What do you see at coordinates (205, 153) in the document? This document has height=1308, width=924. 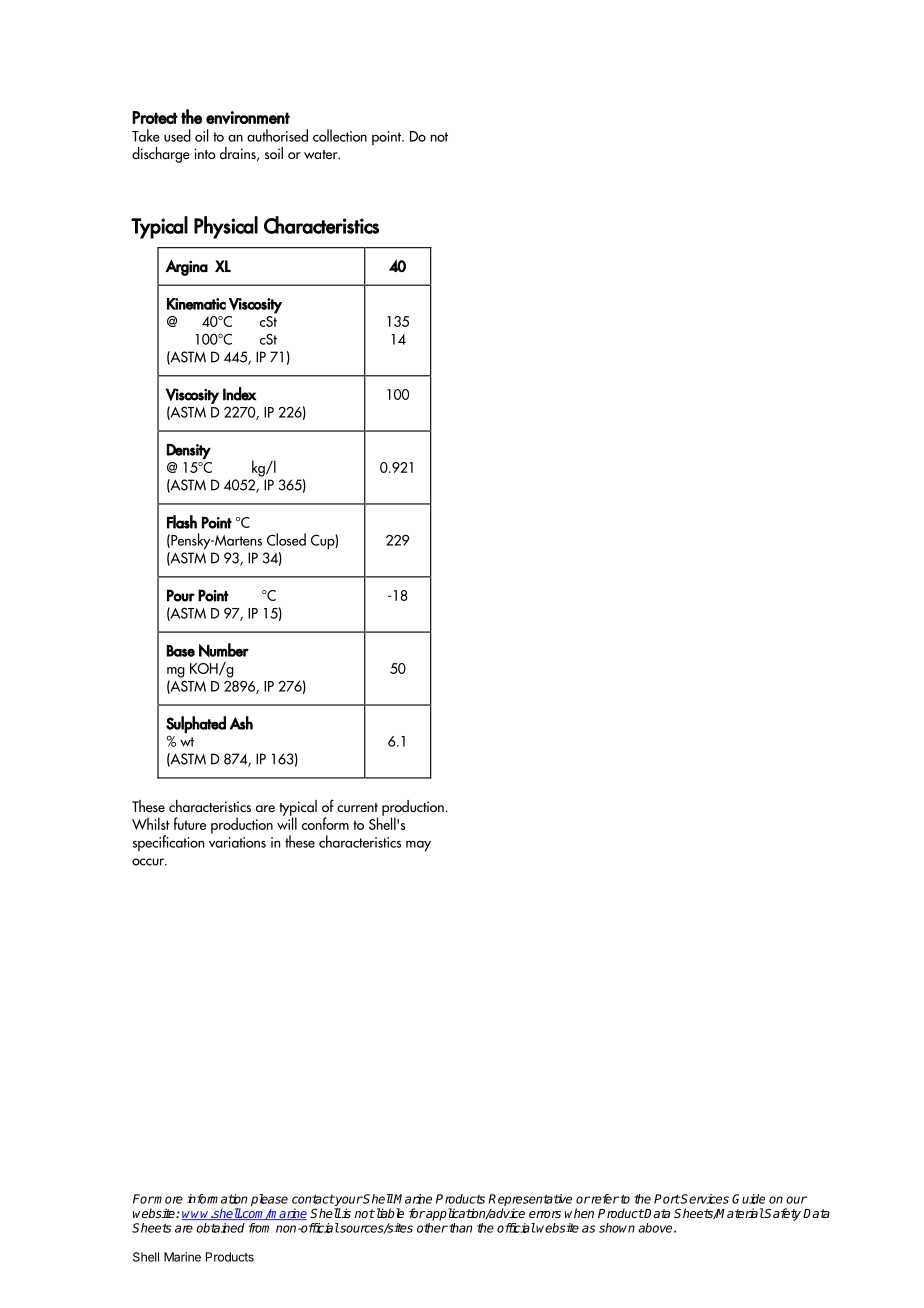 I see `into` at bounding box center [205, 153].
